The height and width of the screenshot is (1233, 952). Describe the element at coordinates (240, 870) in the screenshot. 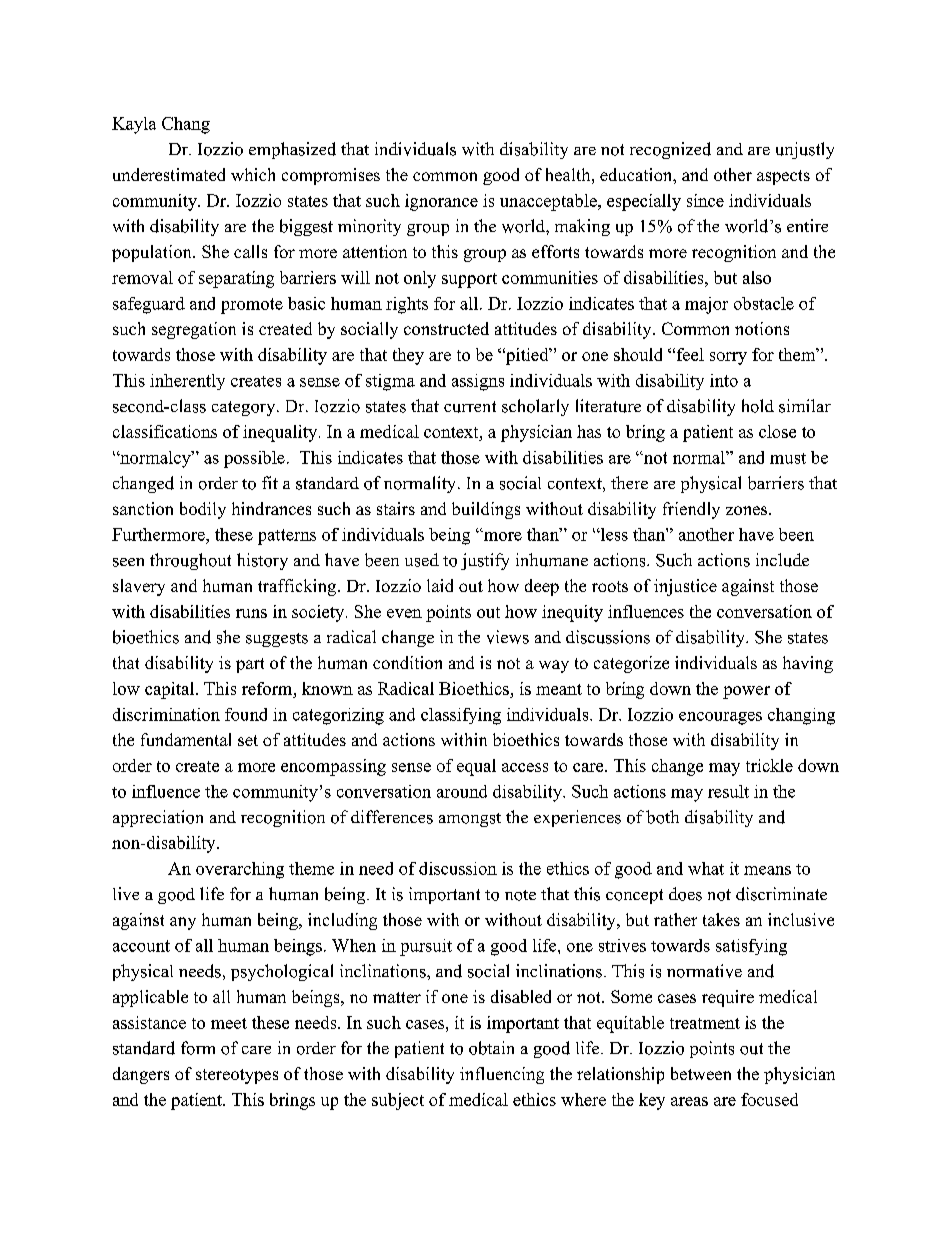

I see `overarching` at that location.
